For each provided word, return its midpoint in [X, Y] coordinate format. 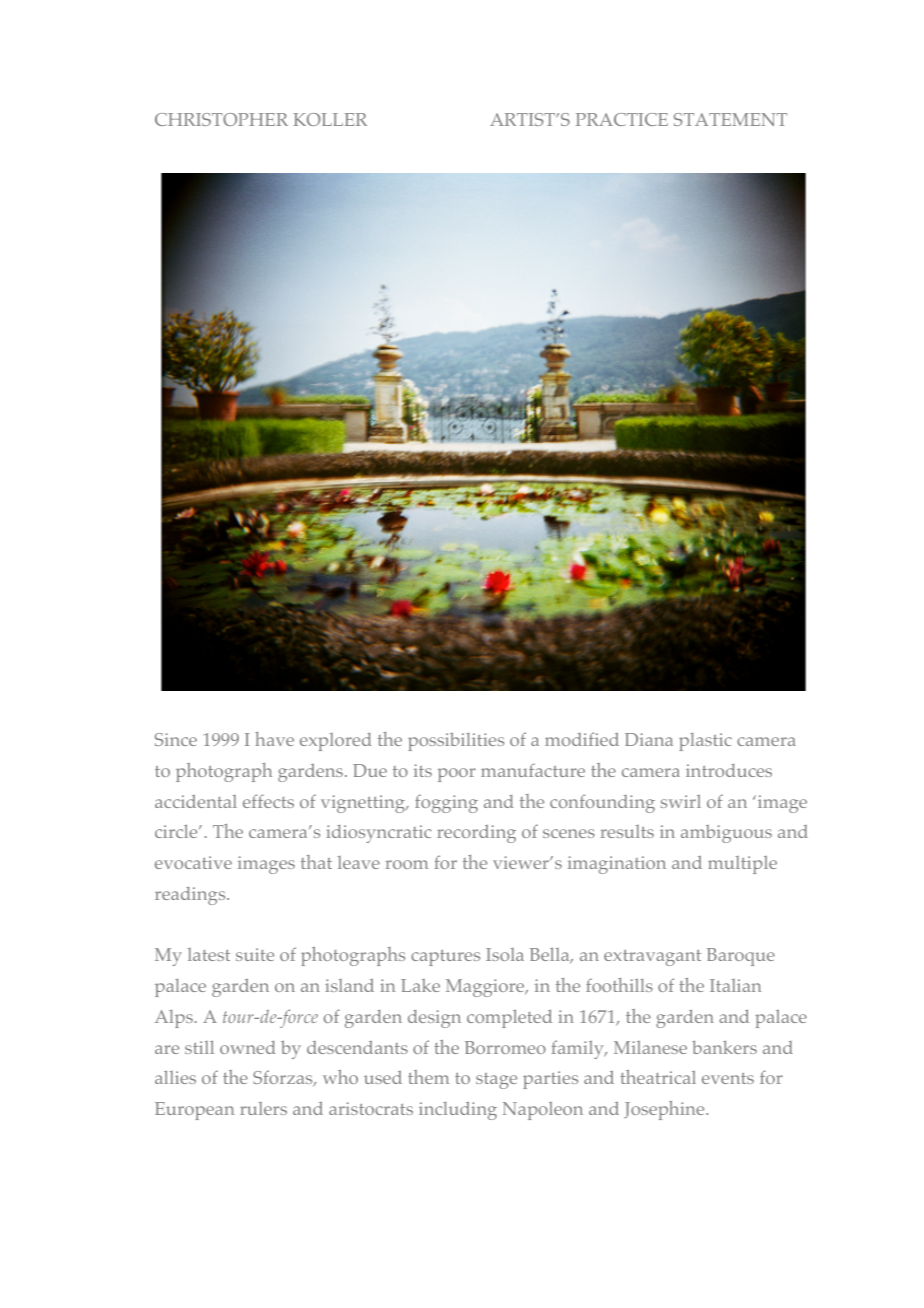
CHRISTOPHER [221, 119]
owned [248, 1047]
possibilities [456, 741]
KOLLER [330, 119]
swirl [681, 801]
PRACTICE [622, 119]
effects [268, 801]
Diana [649, 739]
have [274, 739]
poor [457, 775]
